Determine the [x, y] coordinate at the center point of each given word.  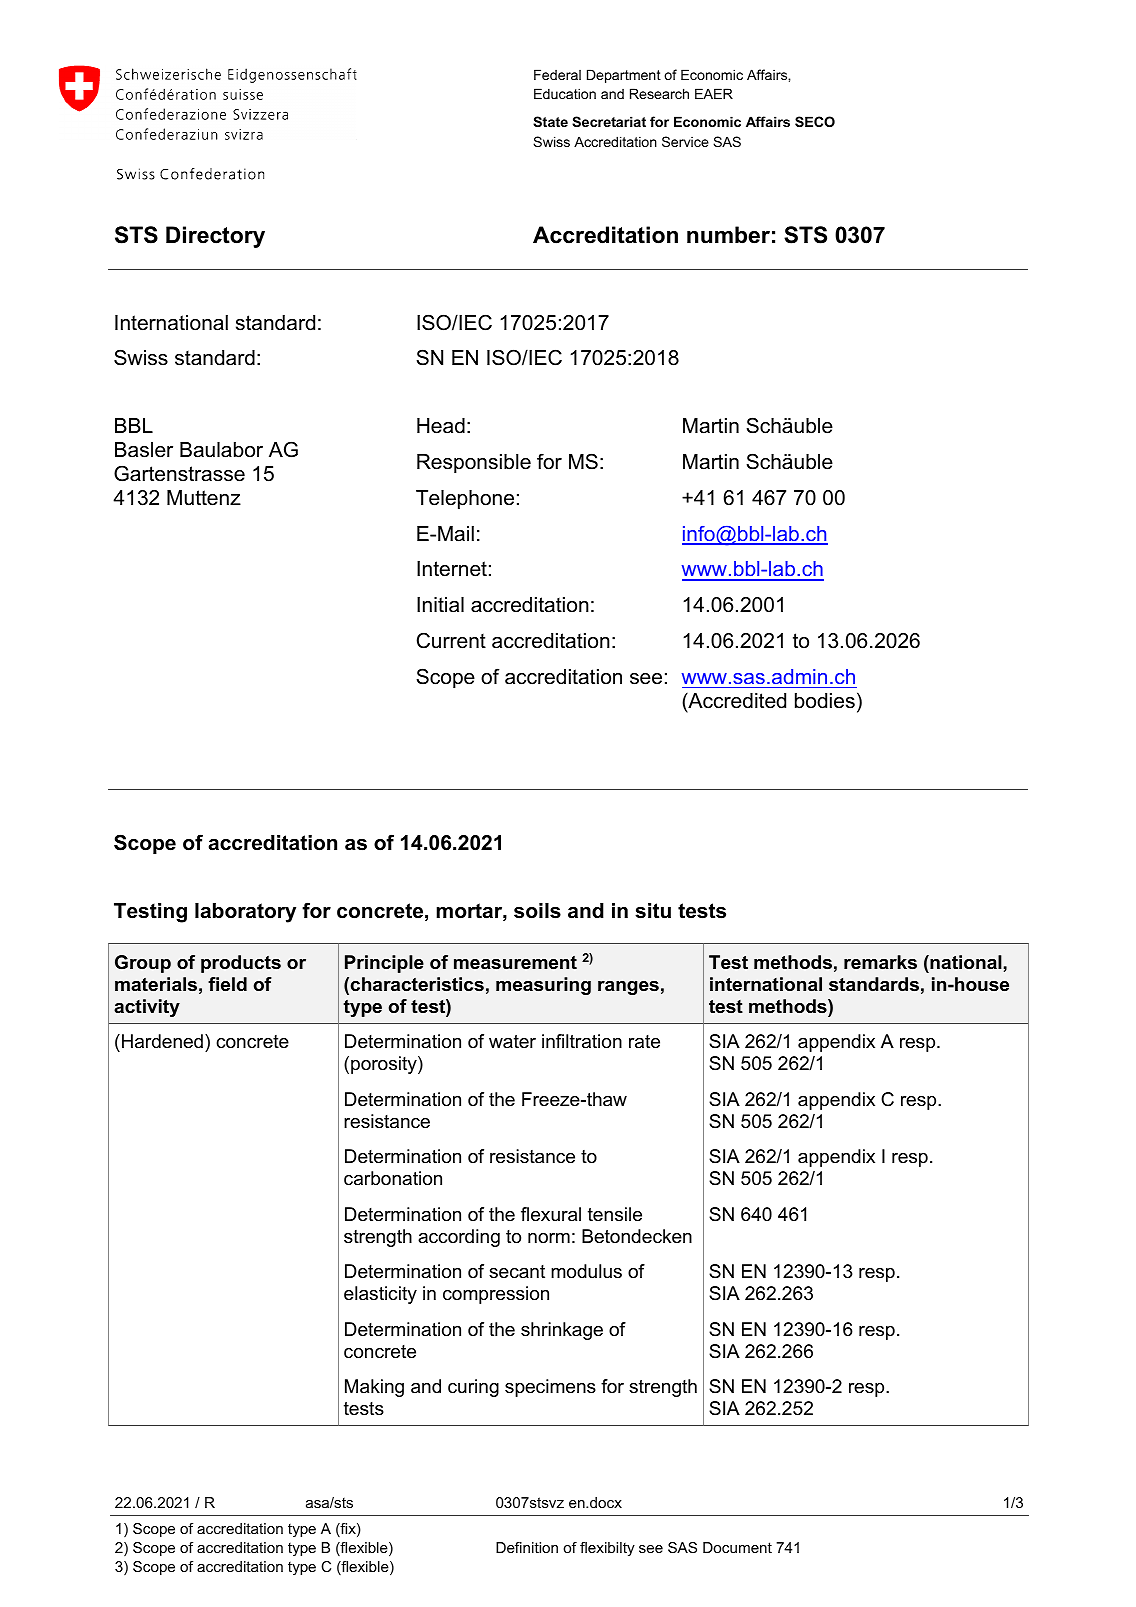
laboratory [245, 913]
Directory [215, 237]
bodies [825, 701]
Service [685, 141]
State [550, 121]
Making [374, 1388]
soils [537, 911]
